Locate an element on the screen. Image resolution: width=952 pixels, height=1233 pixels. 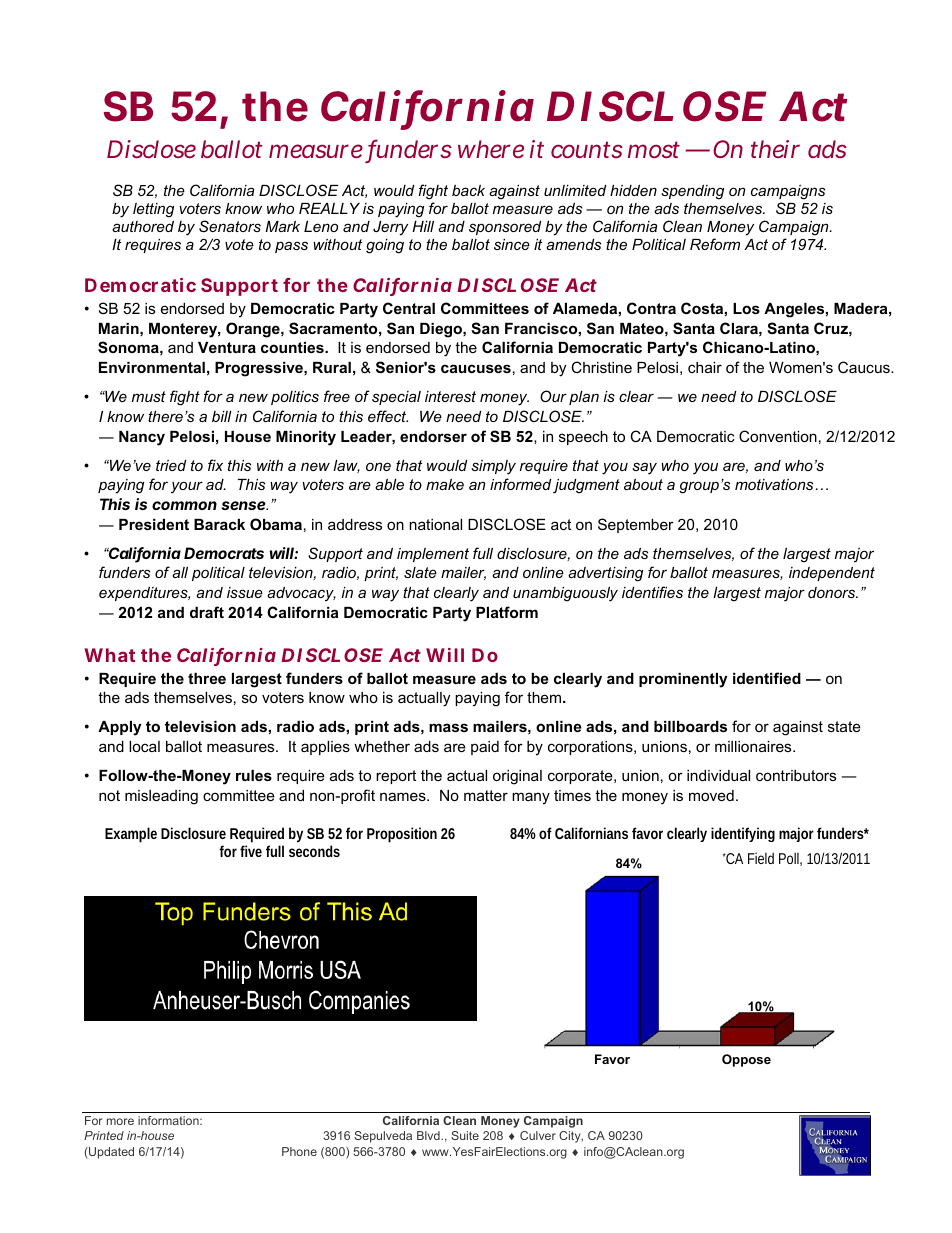
Suite is located at coordinates (465, 1135).
